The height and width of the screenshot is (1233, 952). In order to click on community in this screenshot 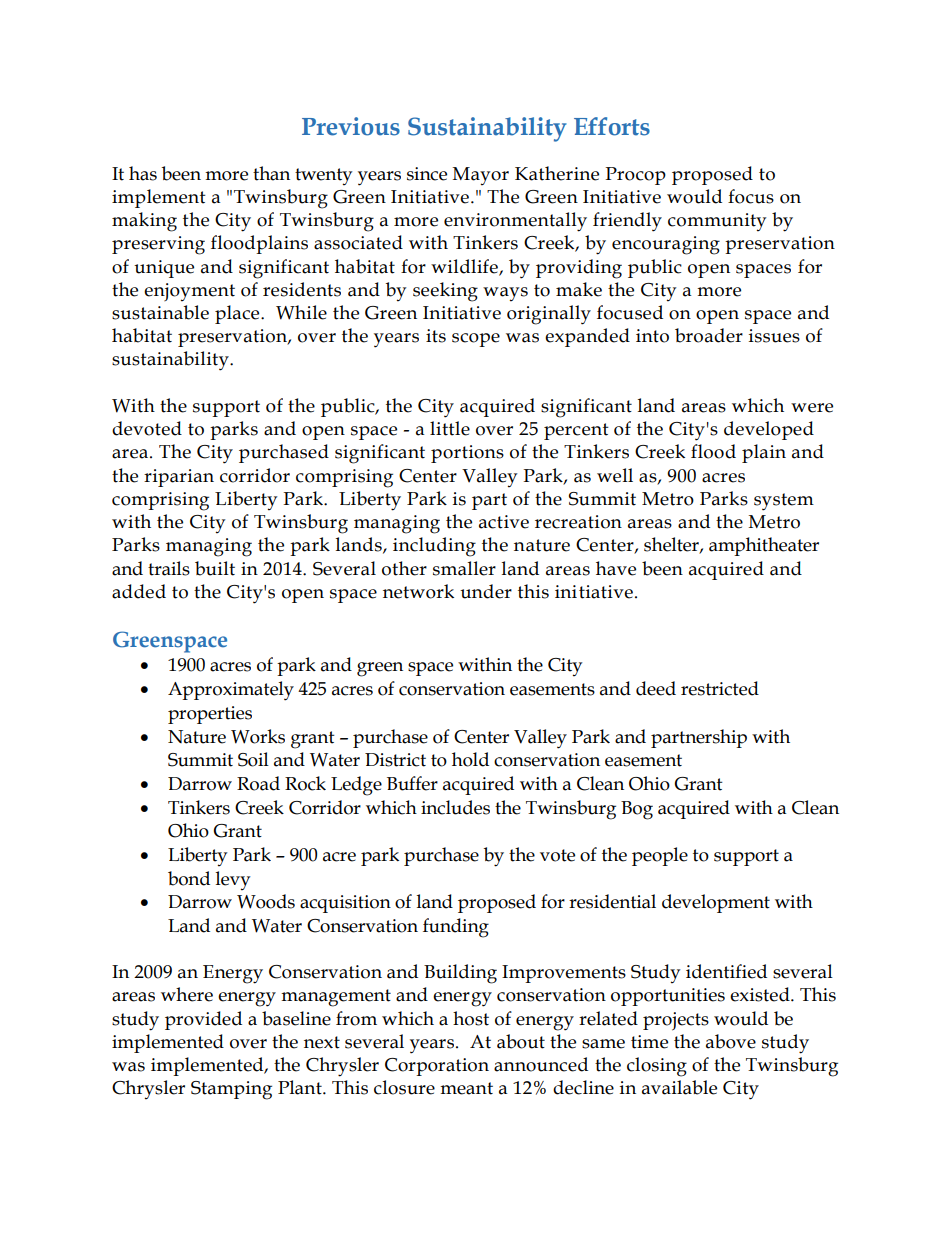, I will do `click(717, 222)`.
